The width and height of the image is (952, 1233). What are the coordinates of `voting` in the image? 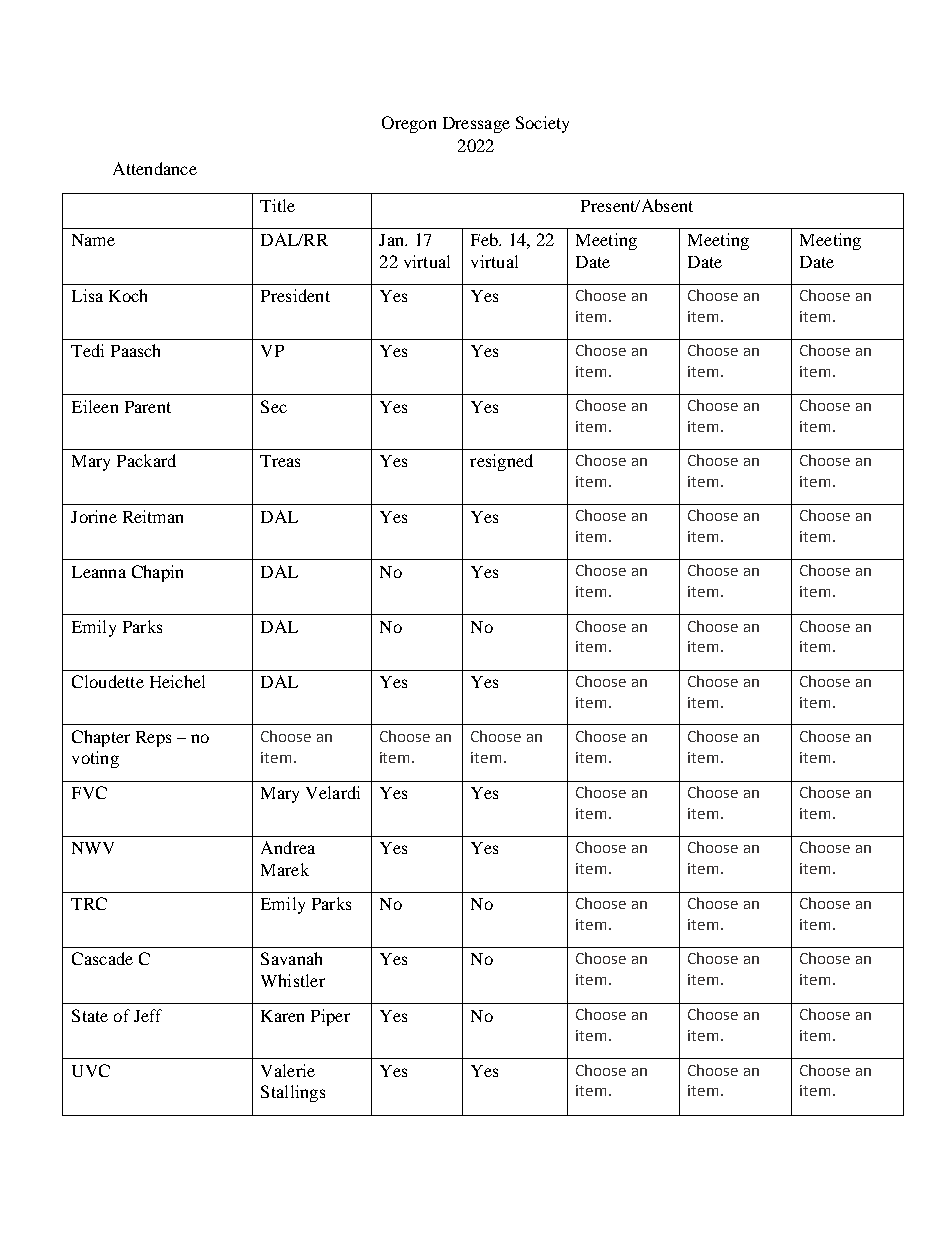 It's located at (95, 759).
